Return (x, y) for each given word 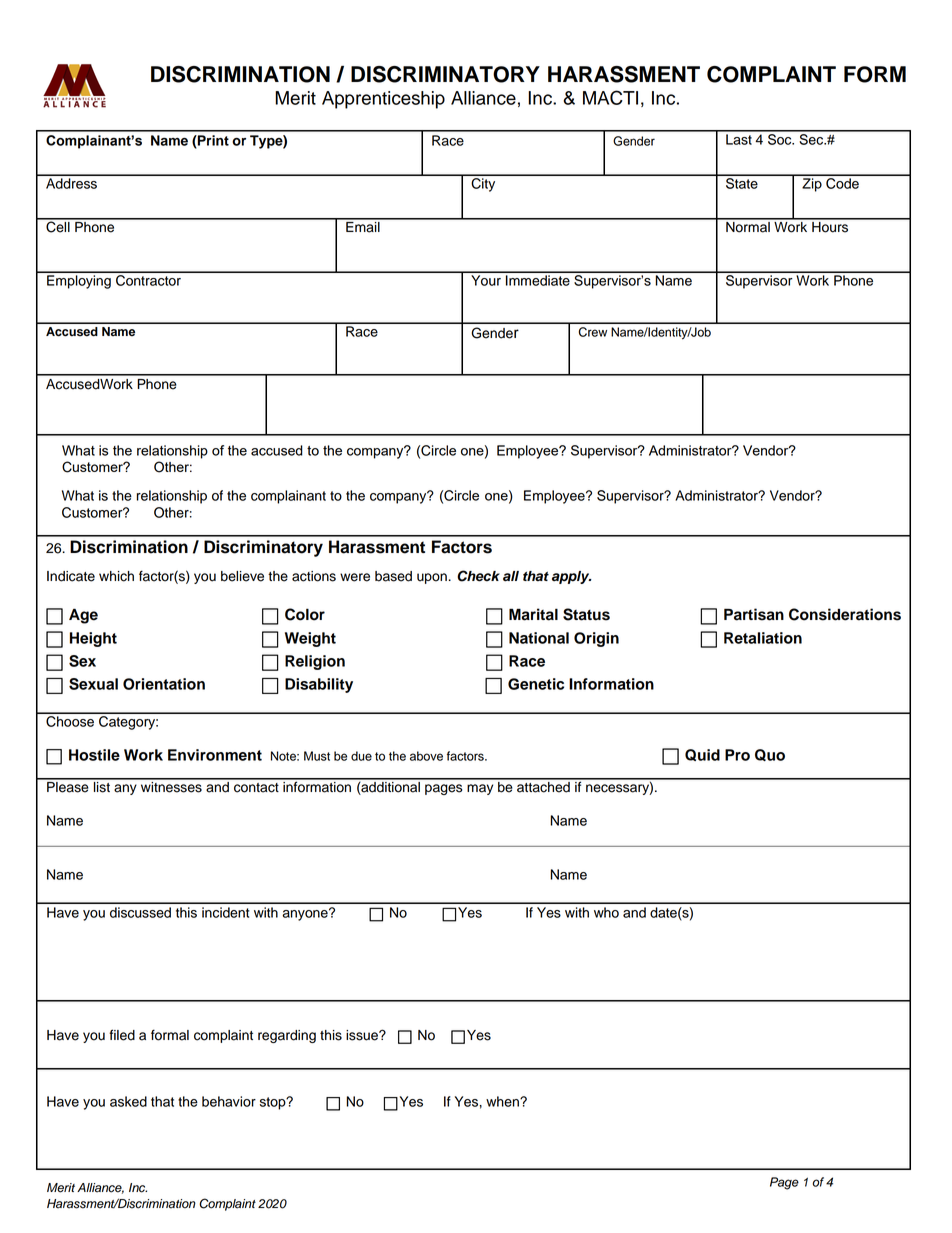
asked (128, 1101)
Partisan (754, 614)
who (606, 912)
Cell (58, 226)
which (116, 576)
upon (432, 578)
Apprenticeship (383, 100)
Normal (748, 226)
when (503, 1101)
